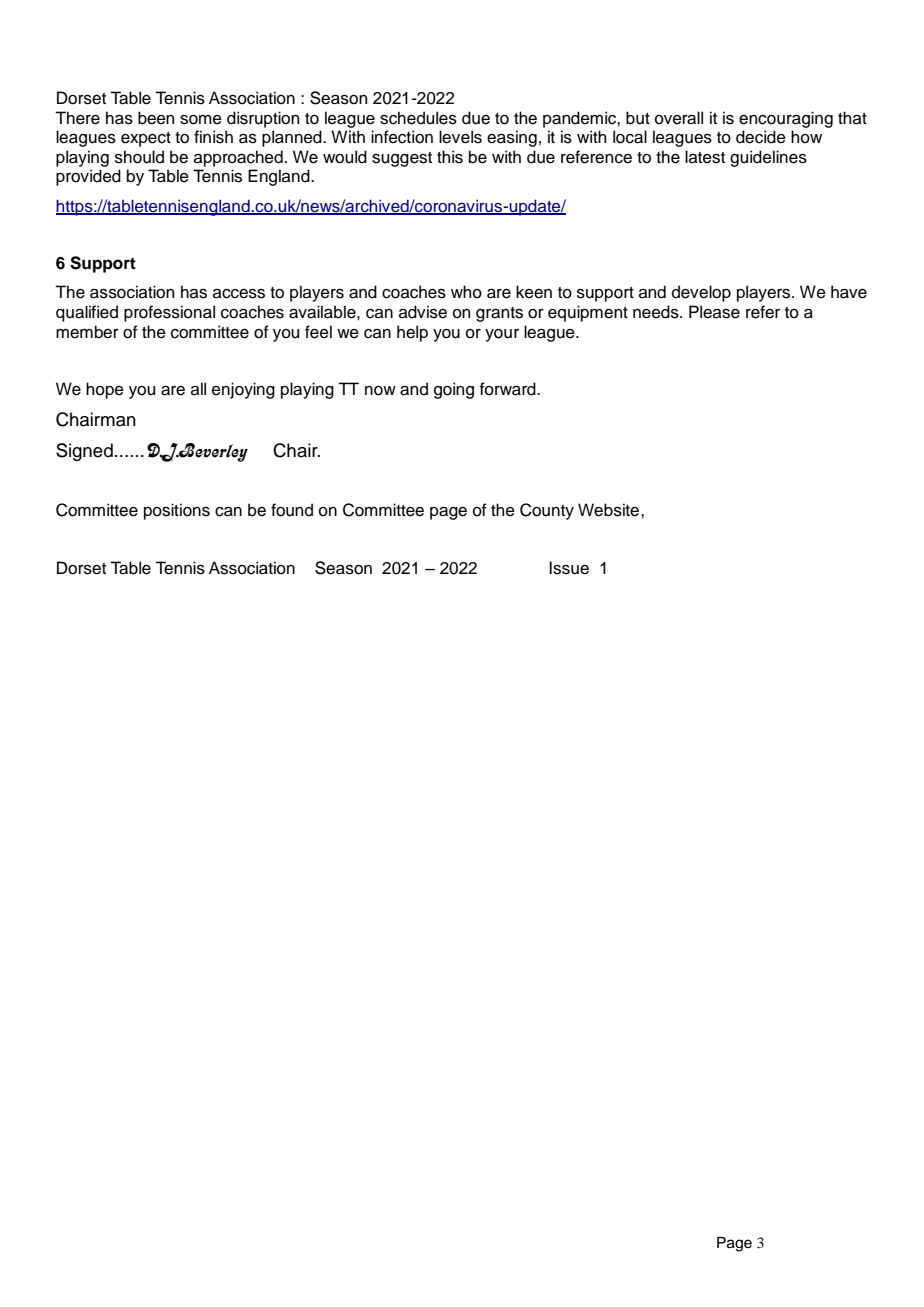 The height and width of the page is (1307, 924). What do you see at coordinates (105, 390) in the page?
I see `hope` at bounding box center [105, 390].
